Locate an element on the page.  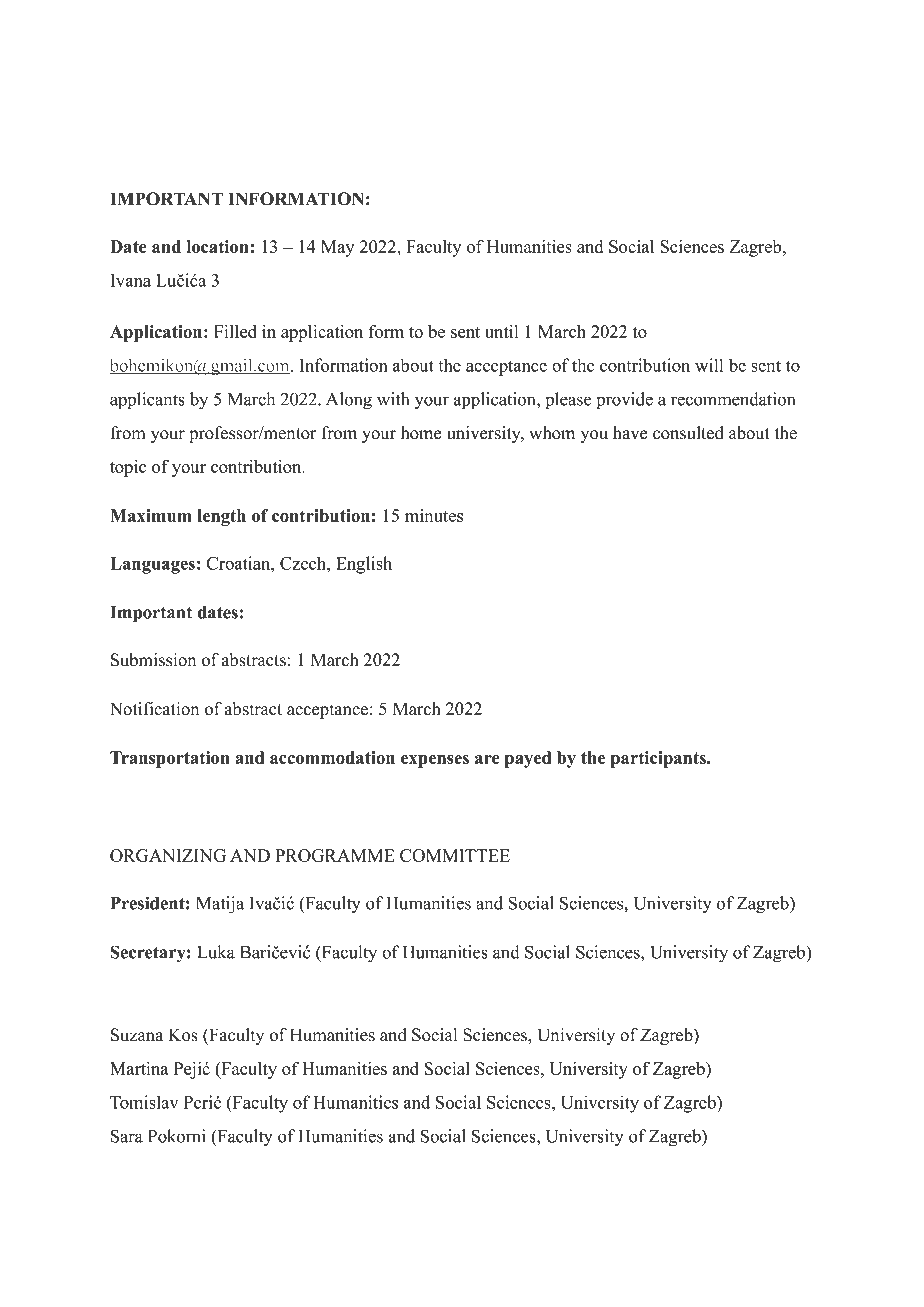
expenses is located at coordinates (435, 761).
